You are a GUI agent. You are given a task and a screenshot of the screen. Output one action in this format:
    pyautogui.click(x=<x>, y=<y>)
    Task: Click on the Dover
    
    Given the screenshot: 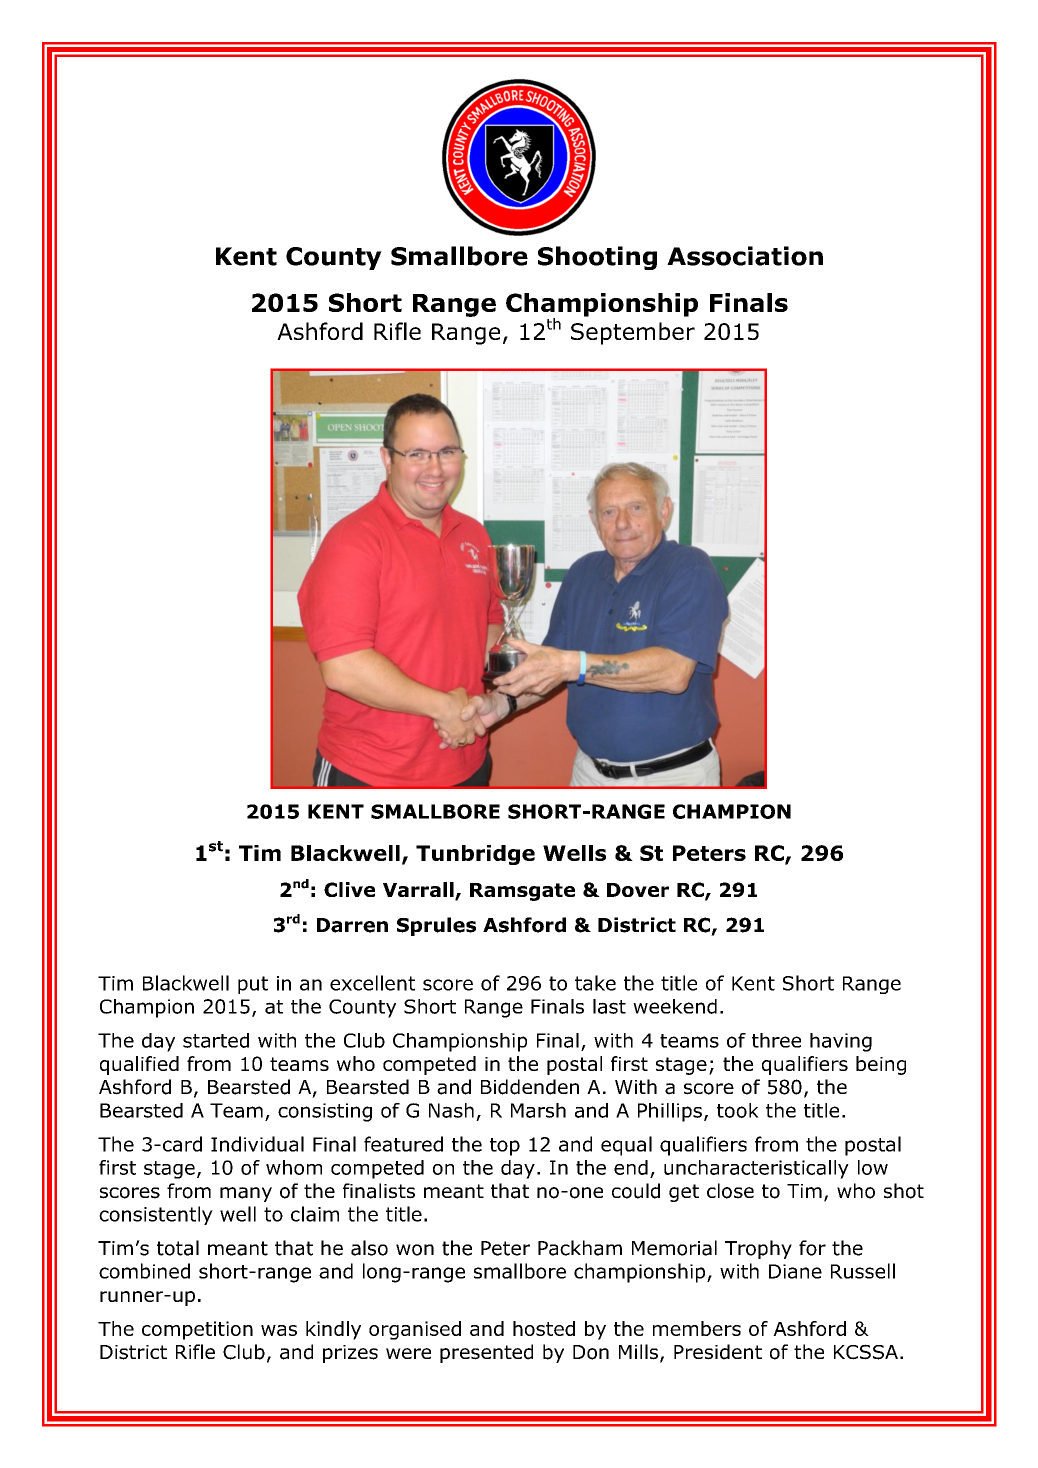 What is the action you would take?
    pyautogui.click(x=638, y=890)
